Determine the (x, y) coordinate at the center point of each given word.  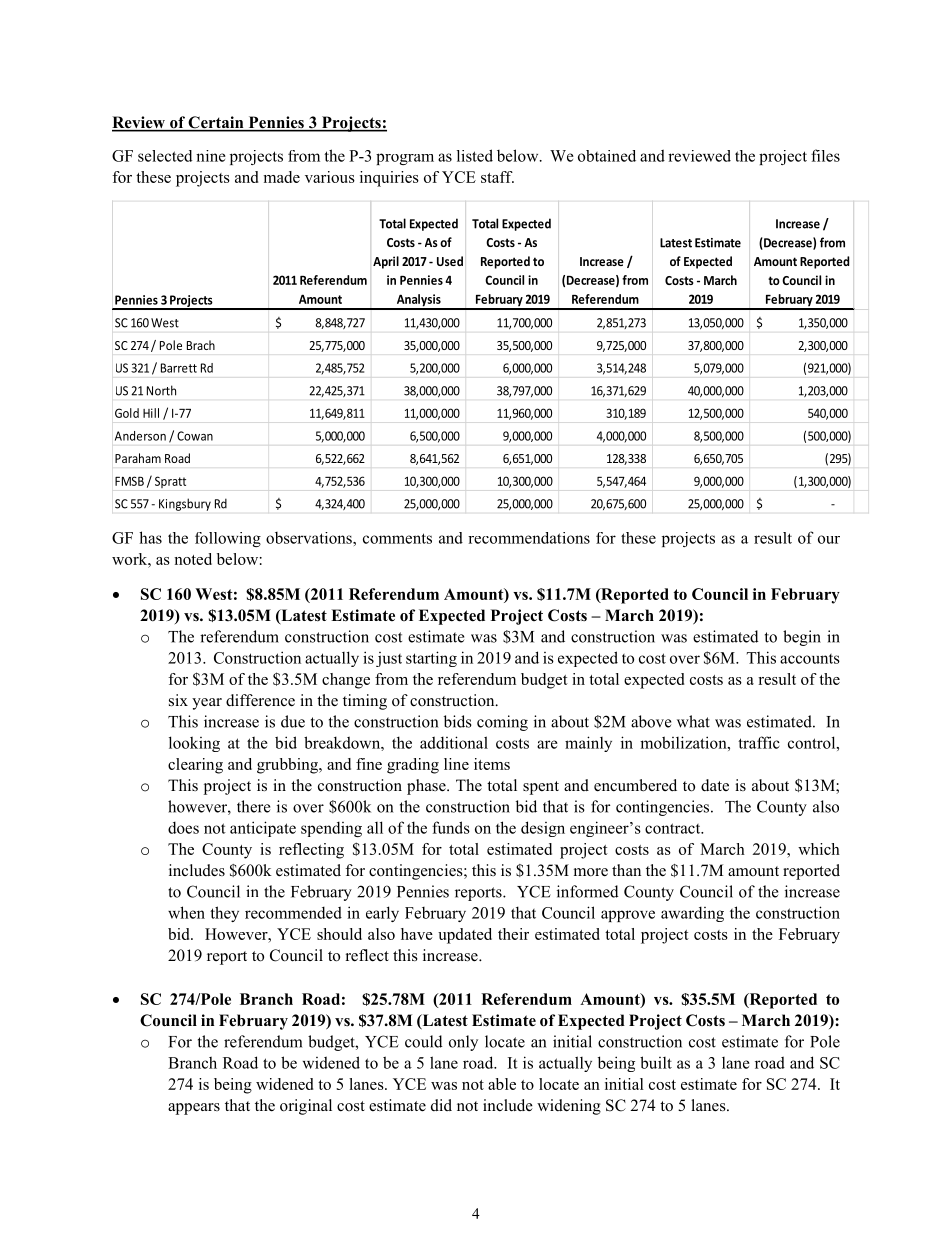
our (829, 539)
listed (475, 155)
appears (194, 1109)
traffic (759, 742)
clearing (195, 766)
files (825, 155)
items (492, 764)
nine (211, 156)
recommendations (529, 538)
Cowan (195, 436)
